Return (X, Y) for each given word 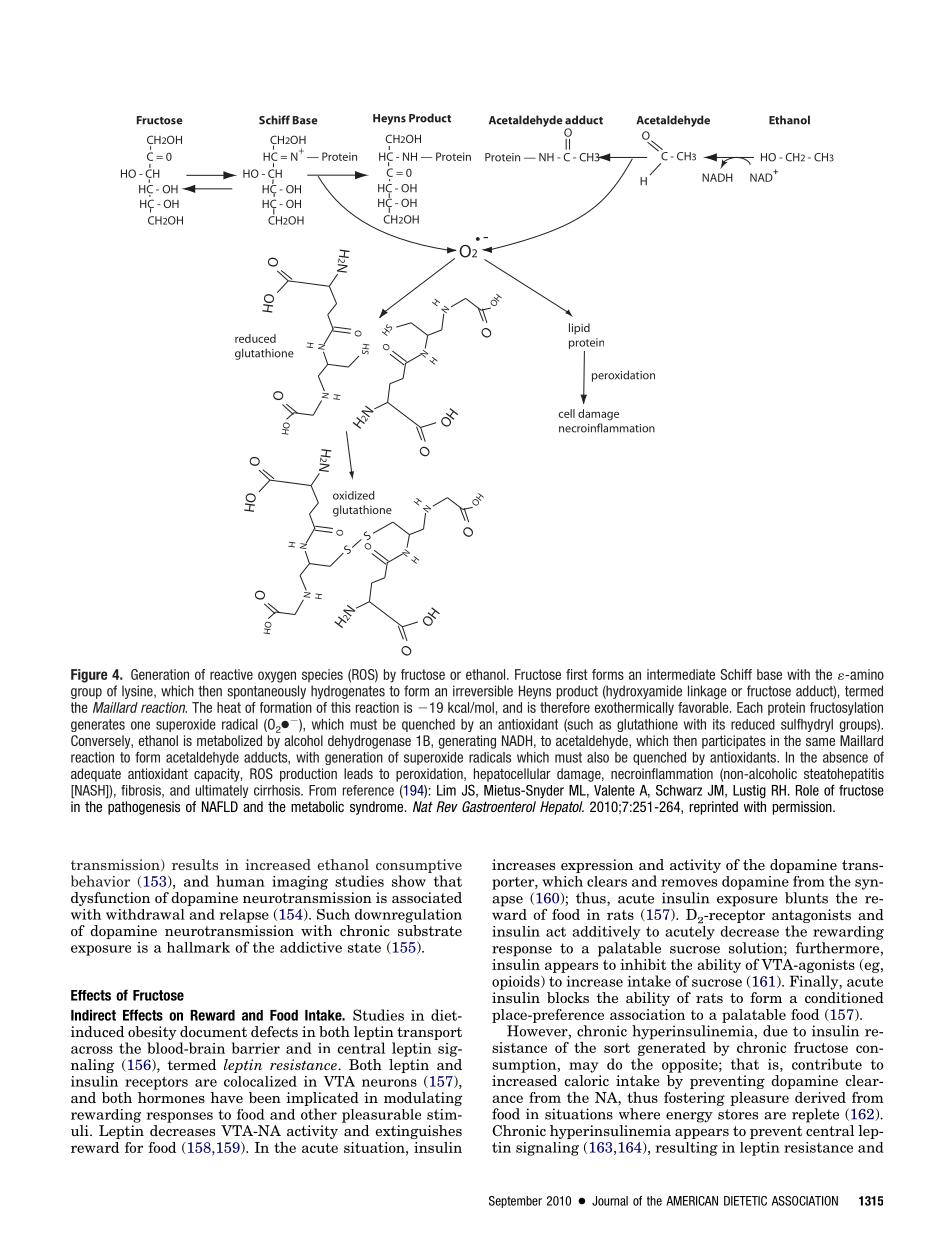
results (195, 864)
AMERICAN (692, 1201)
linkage (707, 692)
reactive (231, 674)
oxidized (354, 495)
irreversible (483, 691)
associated (427, 897)
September (515, 1202)
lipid (579, 329)
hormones (171, 1097)
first (577, 674)
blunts (806, 898)
